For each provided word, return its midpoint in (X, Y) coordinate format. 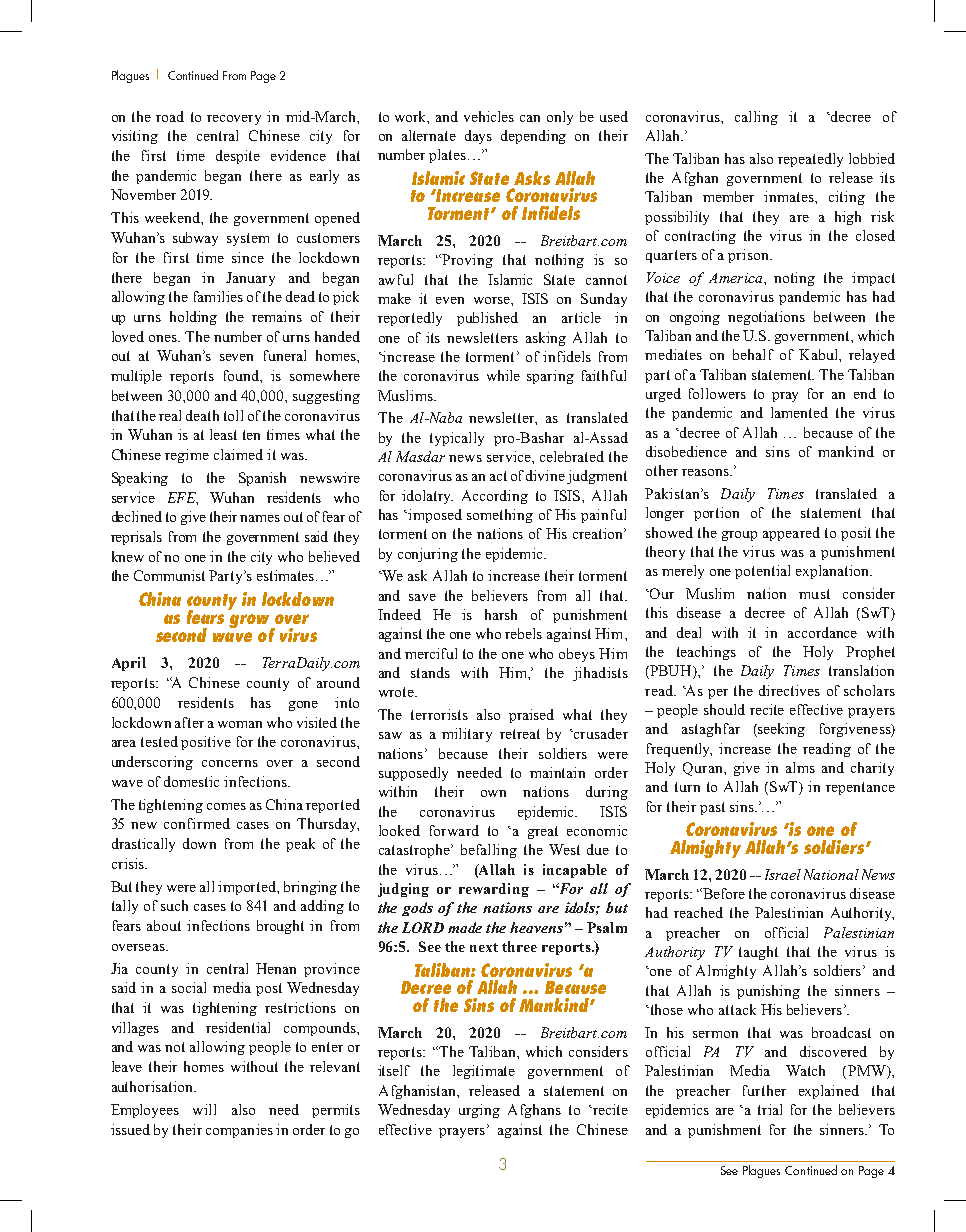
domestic (191, 781)
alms (800, 767)
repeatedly (810, 160)
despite (238, 157)
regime (187, 456)
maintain (557, 772)
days (478, 137)
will (204, 1109)
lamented (799, 412)
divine (545, 475)
